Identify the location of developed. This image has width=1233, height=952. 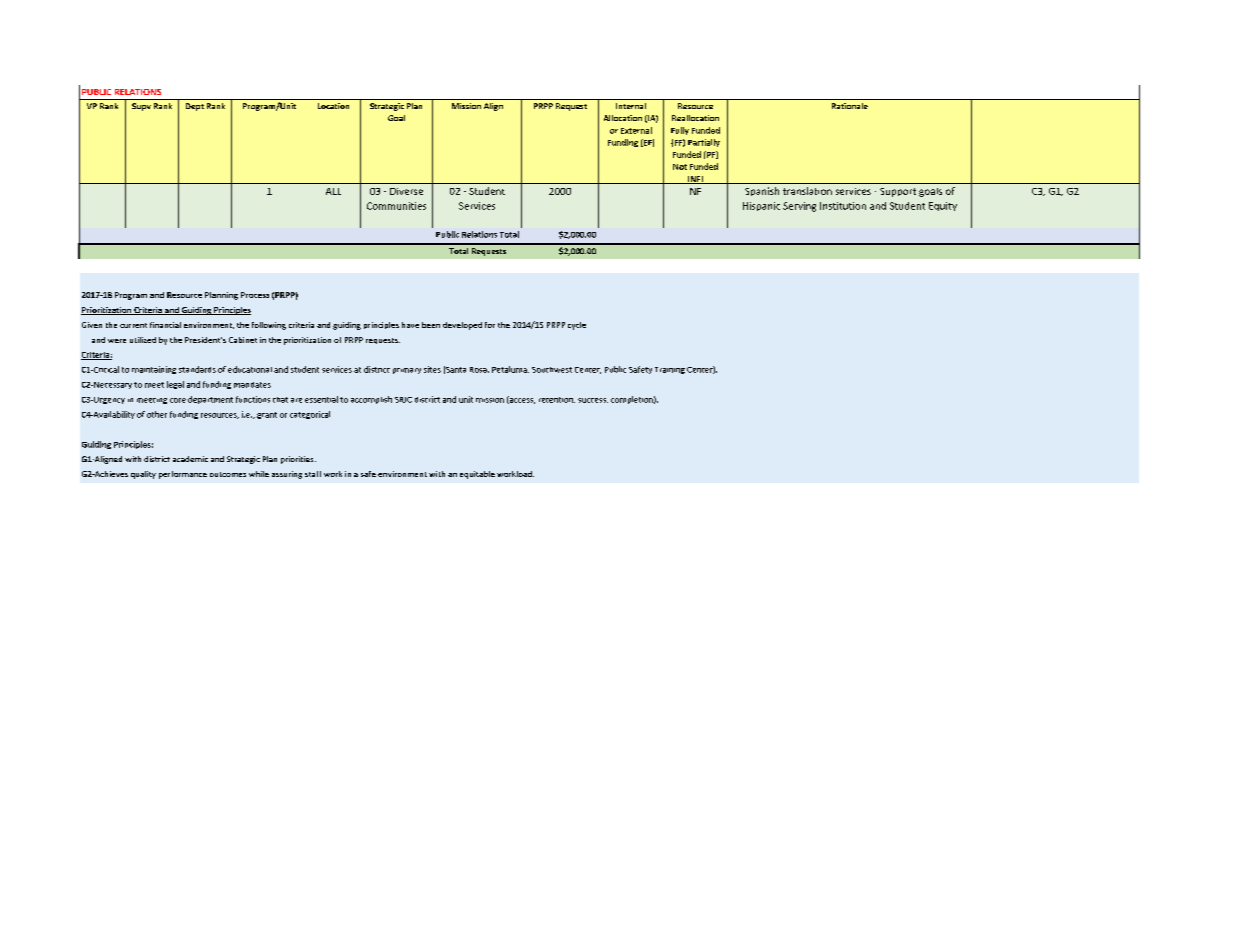
(462, 326).
